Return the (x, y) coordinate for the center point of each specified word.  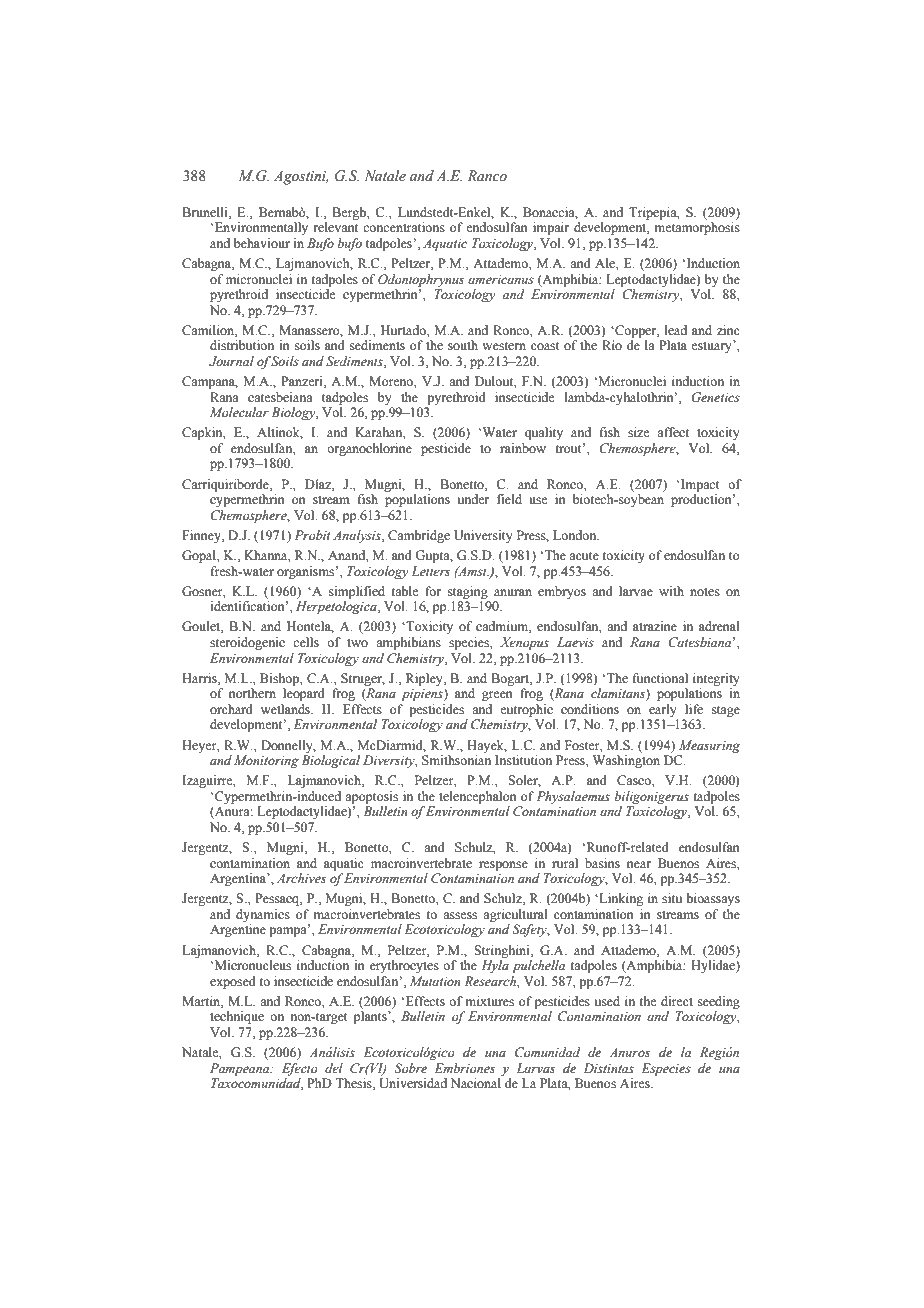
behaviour (262, 243)
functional (660, 678)
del (334, 1068)
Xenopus (524, 643)
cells (306, 642)
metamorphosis (697, 228)
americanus (501, 280)
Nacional (476, 1083)
